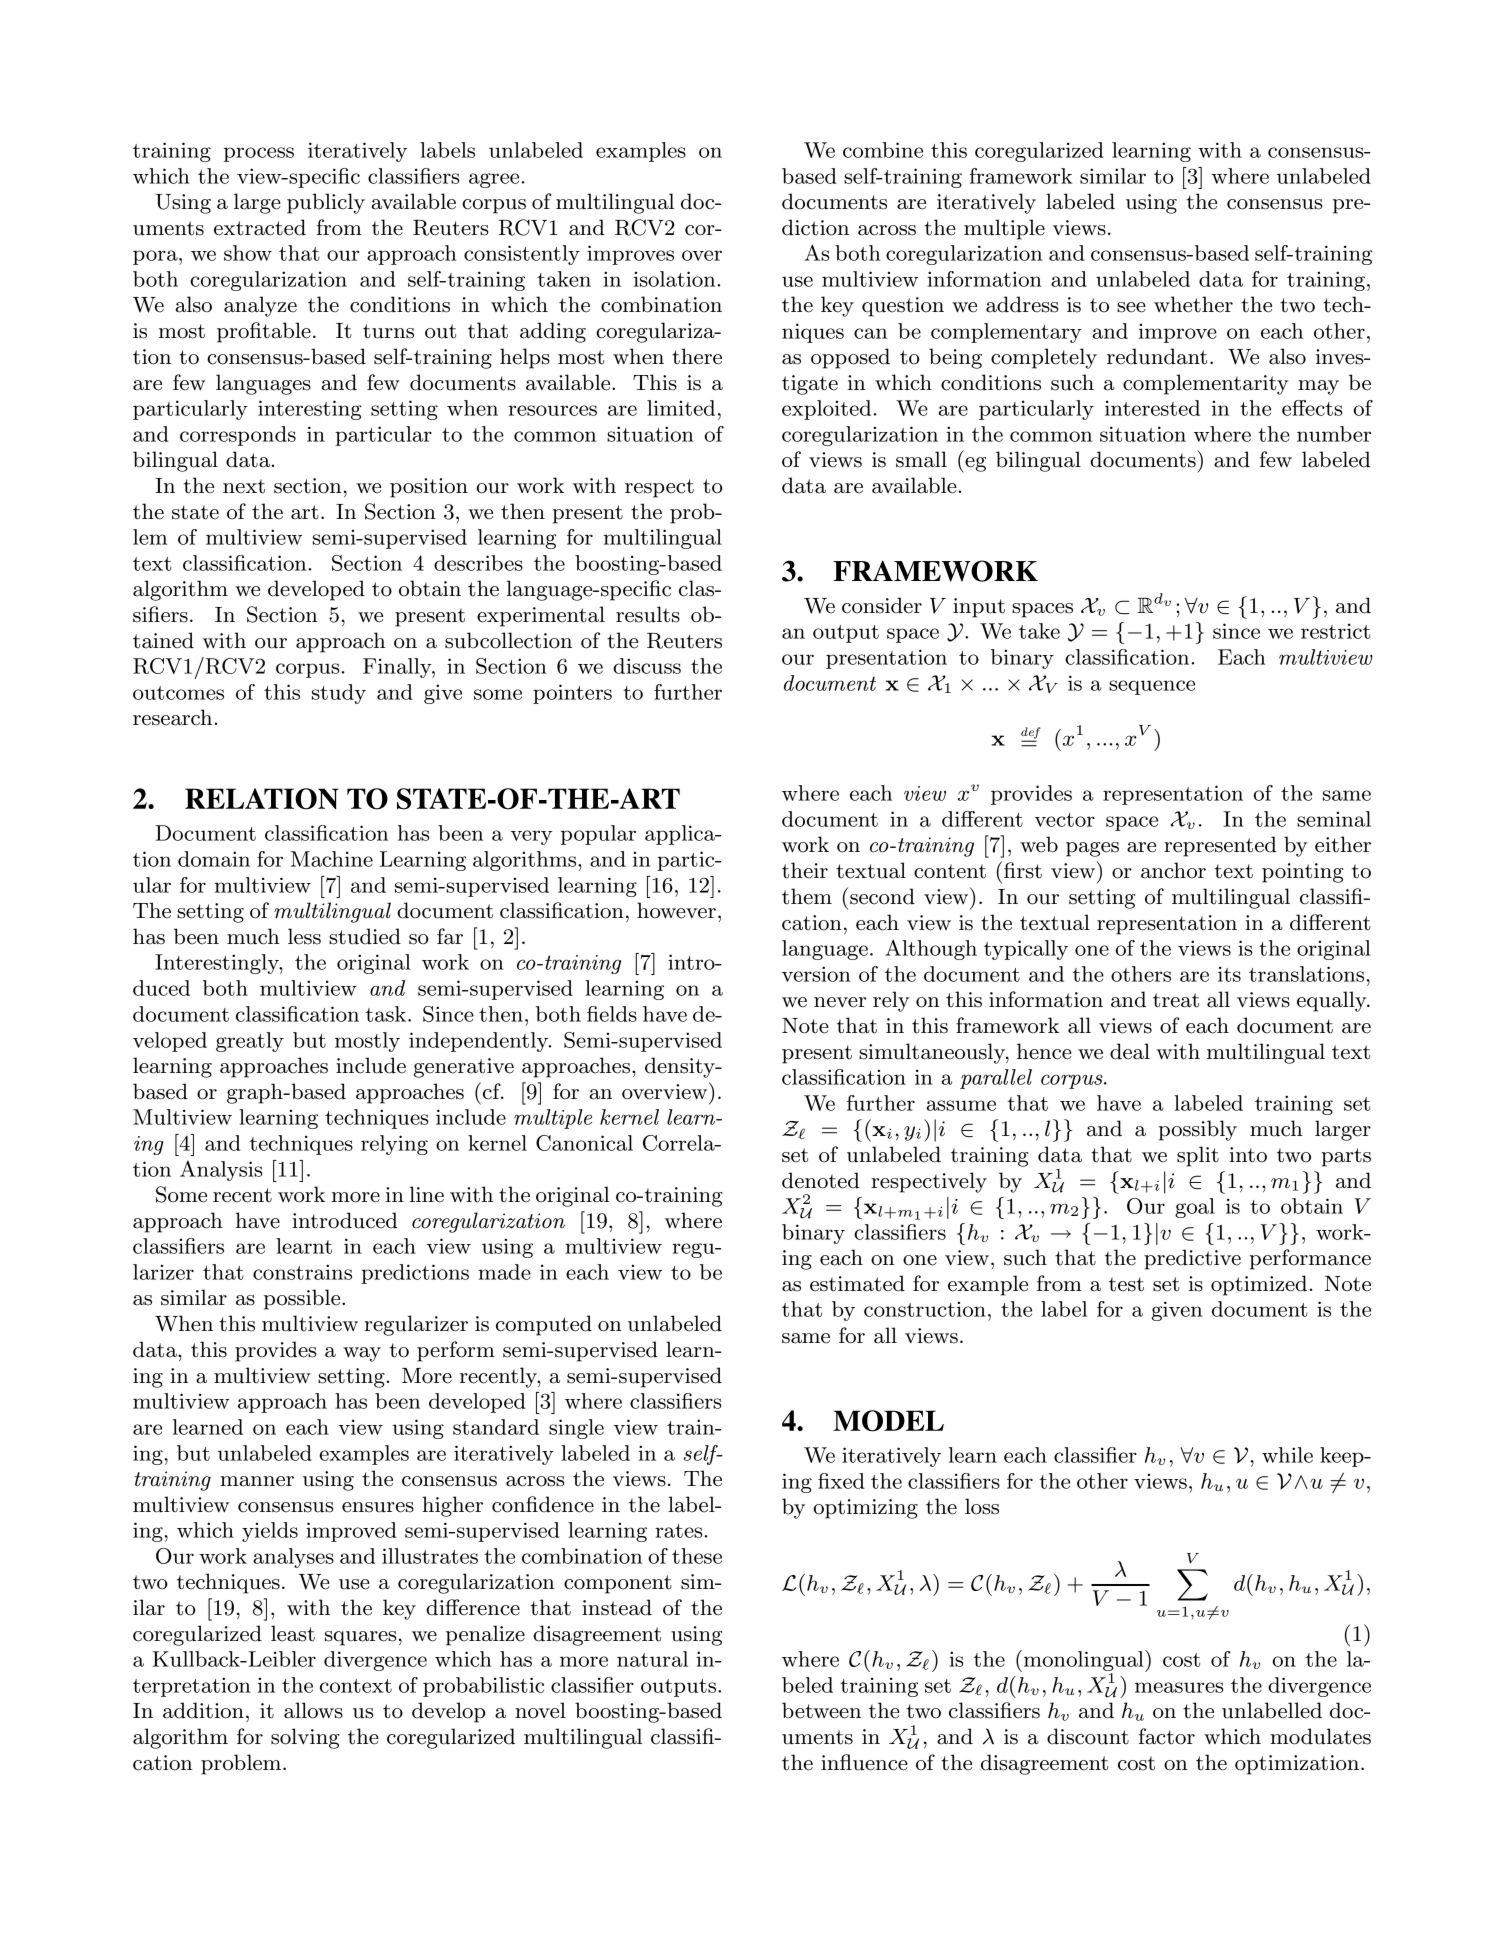 This screenshot has height=1954, width=1510. What do you see at coordinates (1193, 304) in the screenshot?
I see `whether` at bounding box center [1193, 304].
